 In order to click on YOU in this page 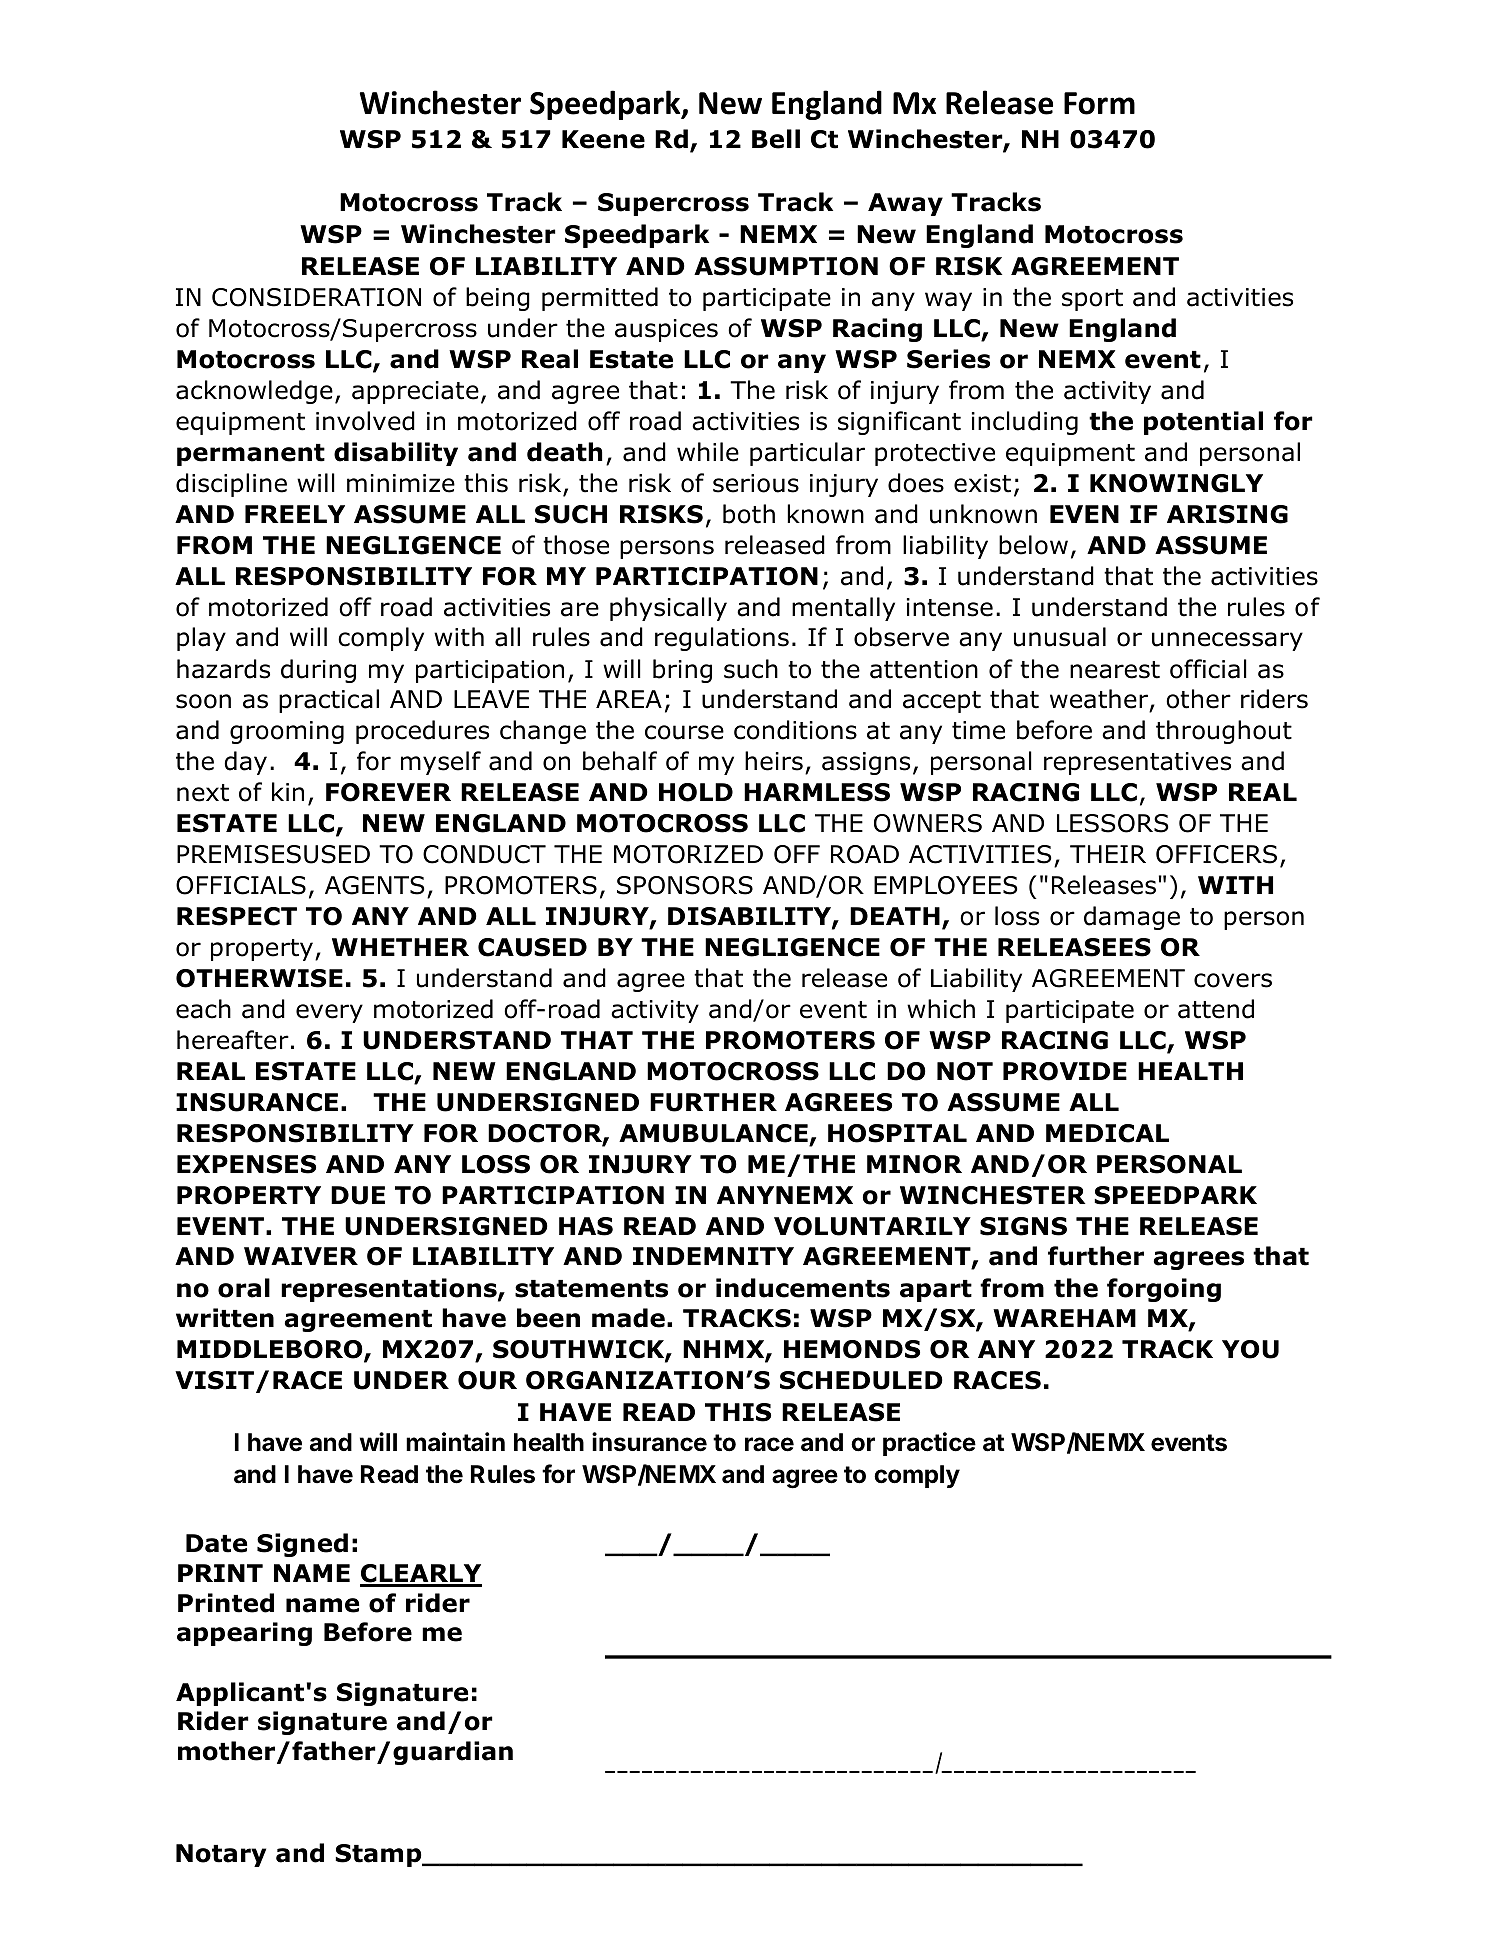, I will do `click(1250, 1349)`.
